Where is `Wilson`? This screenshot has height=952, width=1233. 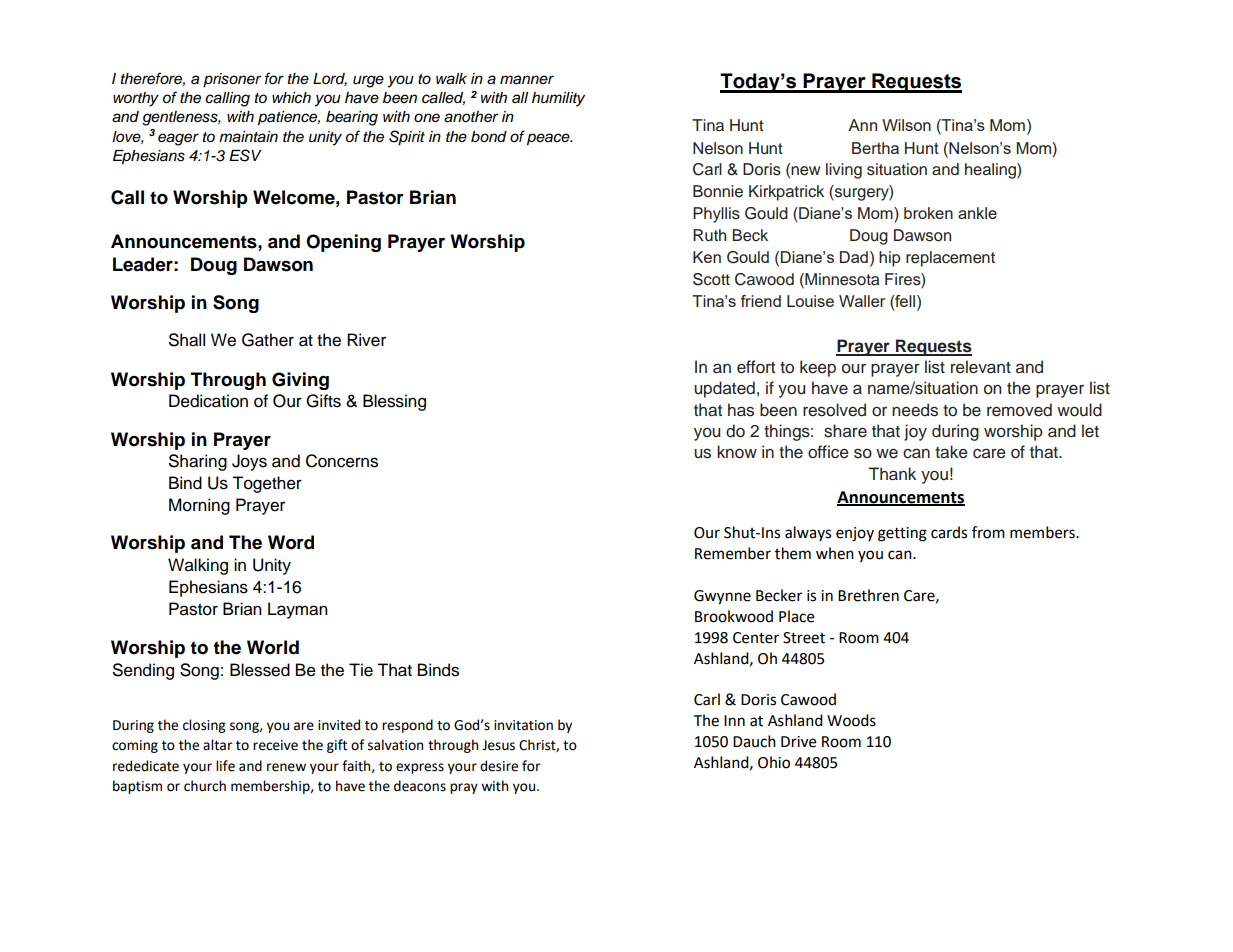
Wilson is located at coordinates (906, 125).
